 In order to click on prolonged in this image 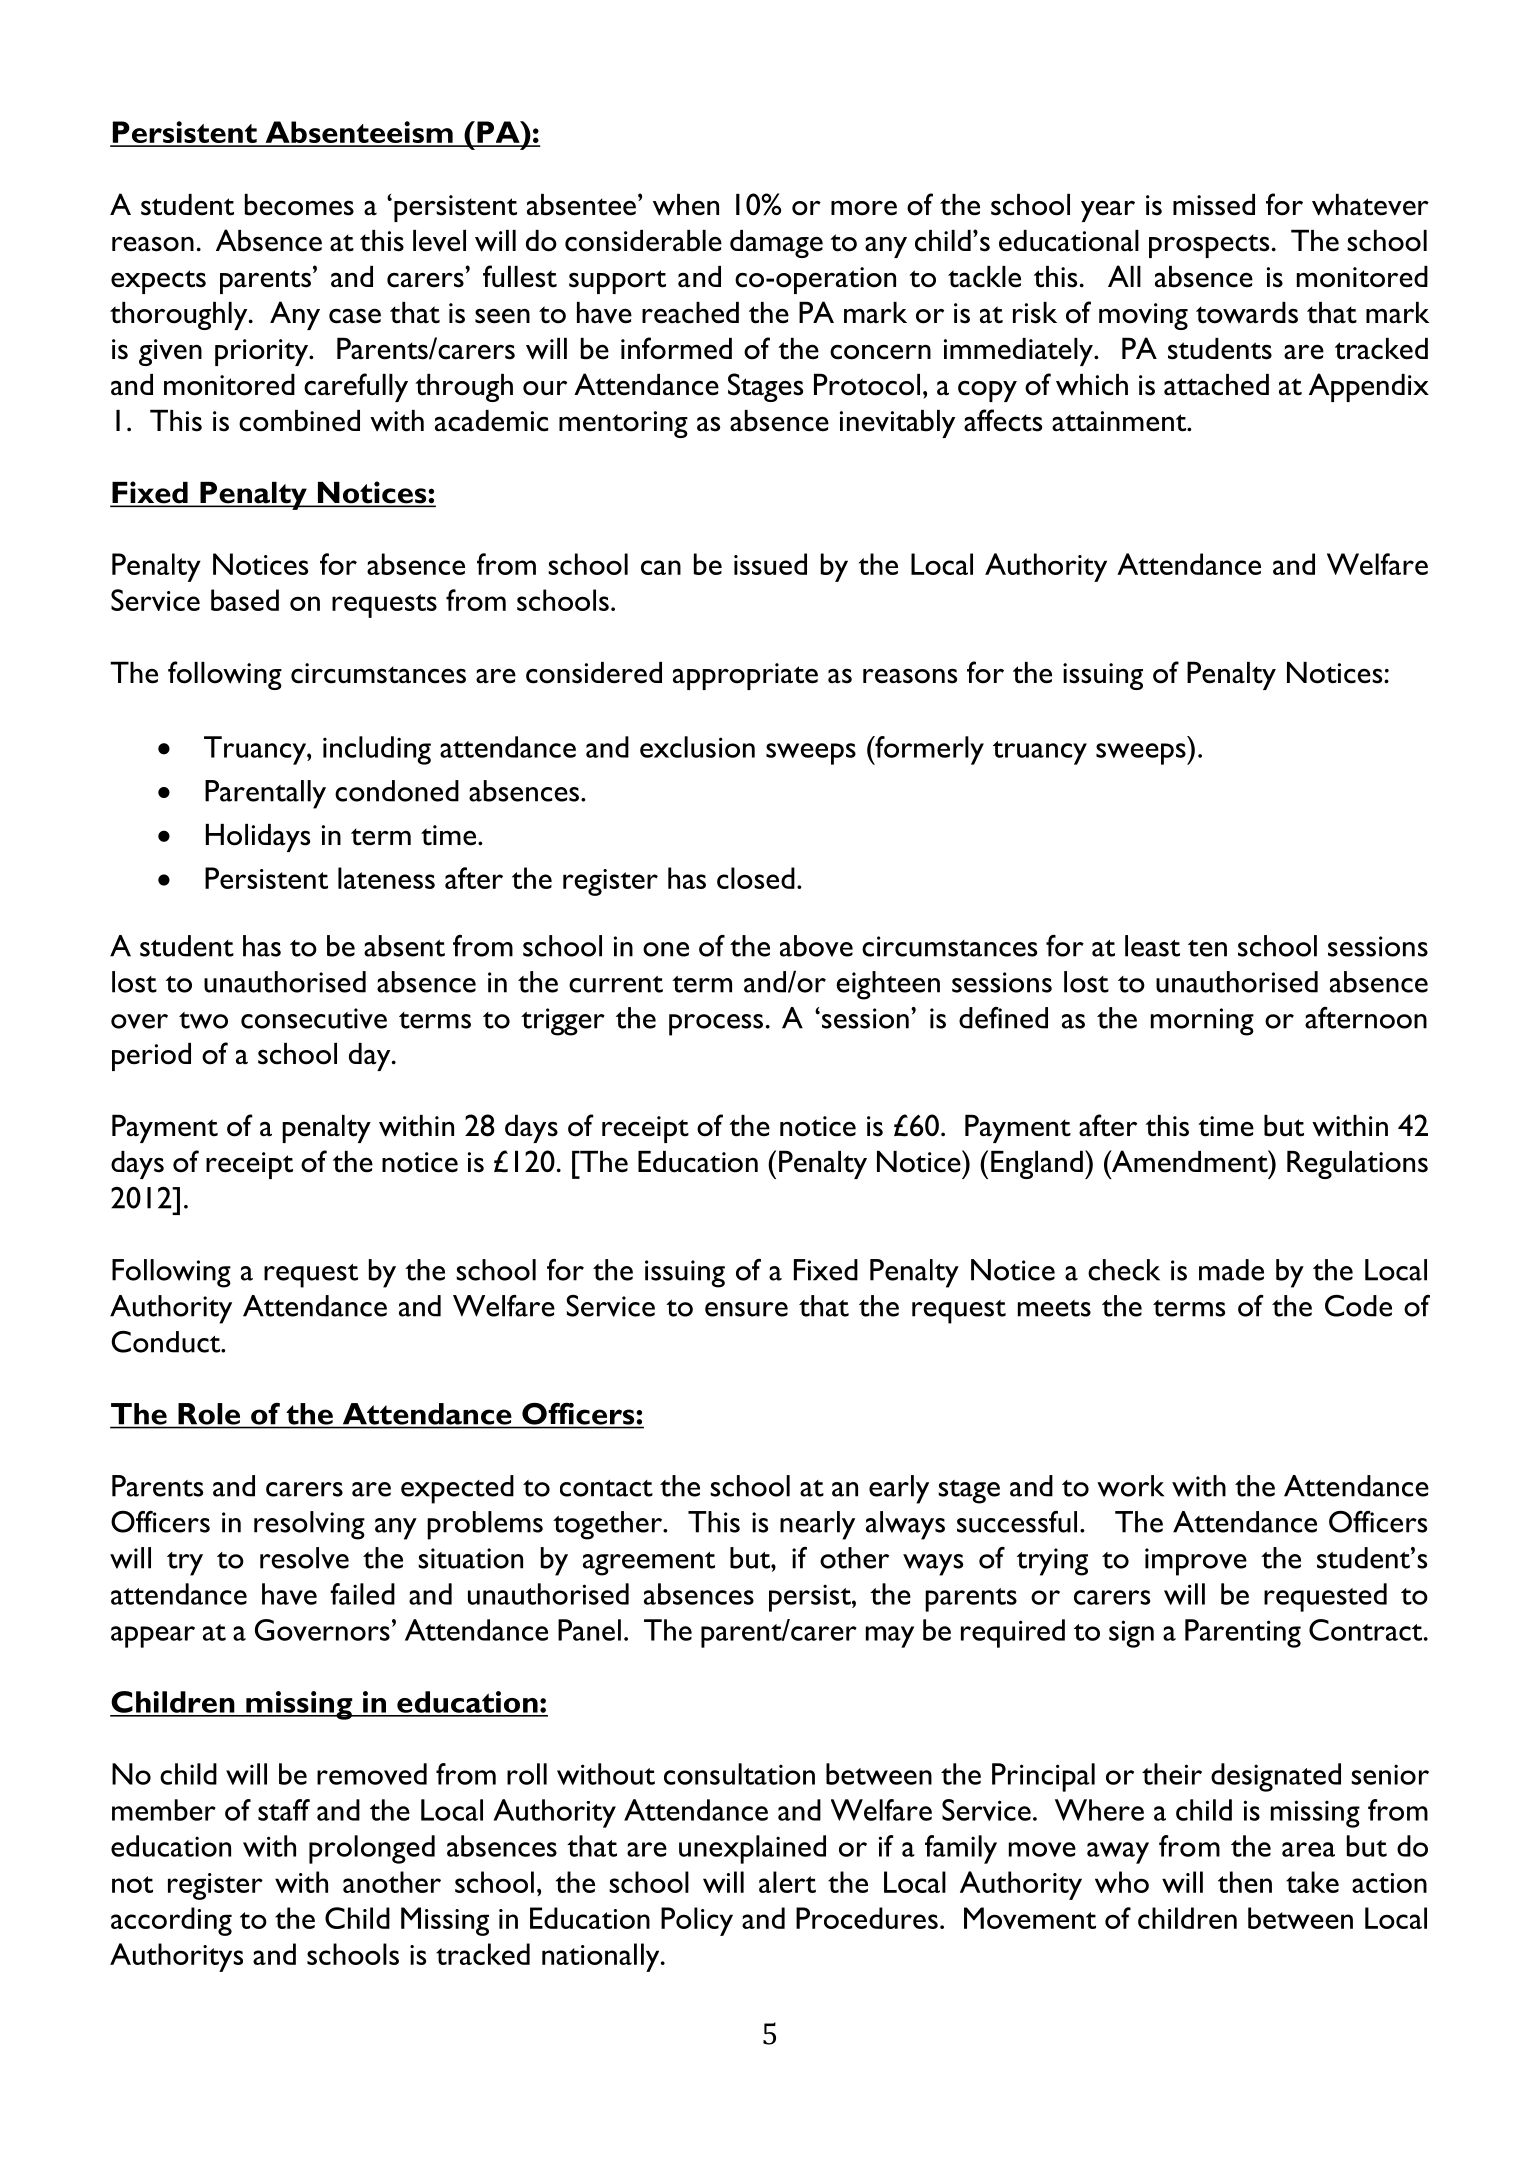, I will do `click(372, 1849)`.
